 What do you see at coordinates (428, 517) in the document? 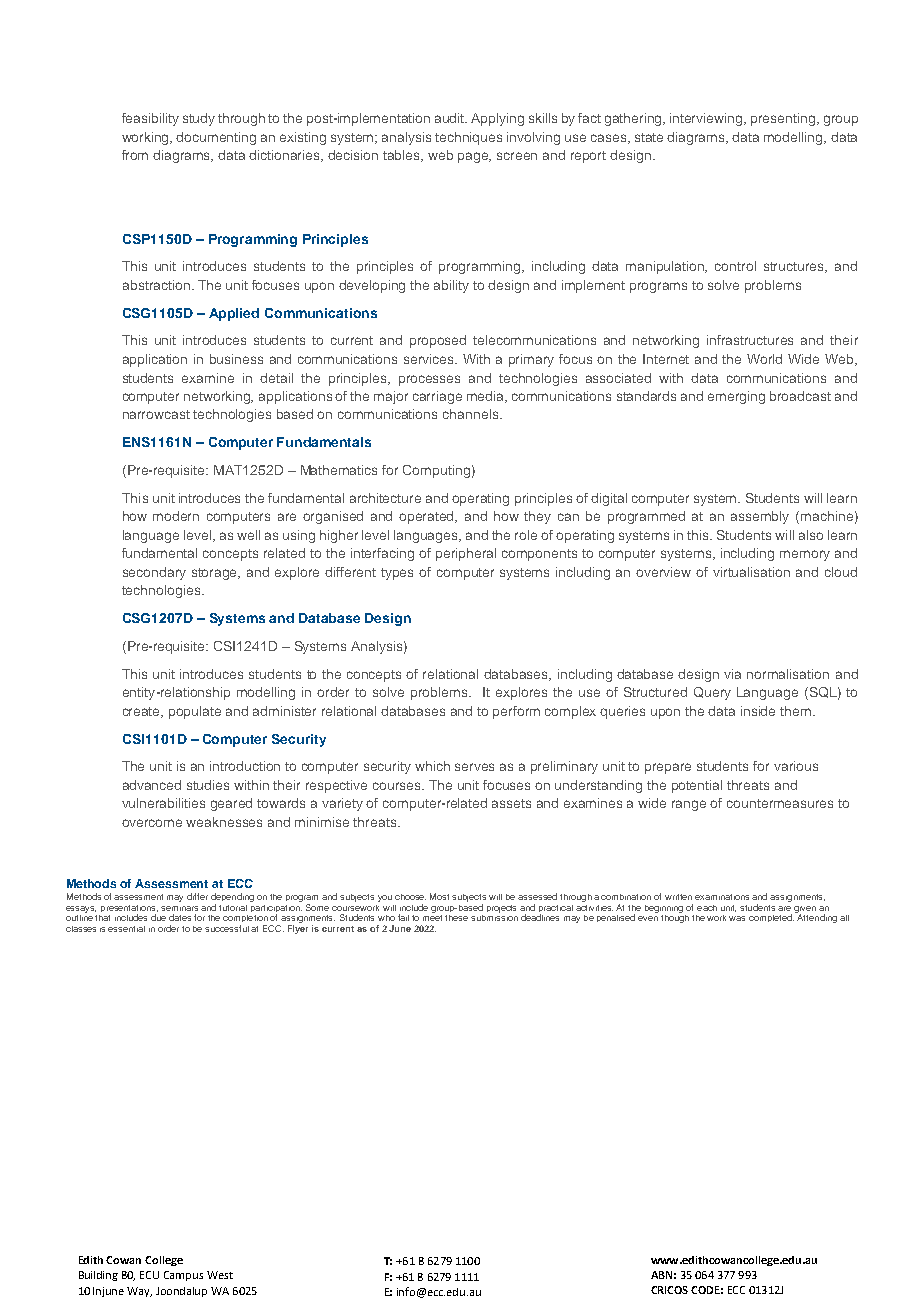
I see `operated` at bounding box center [428, 517].
